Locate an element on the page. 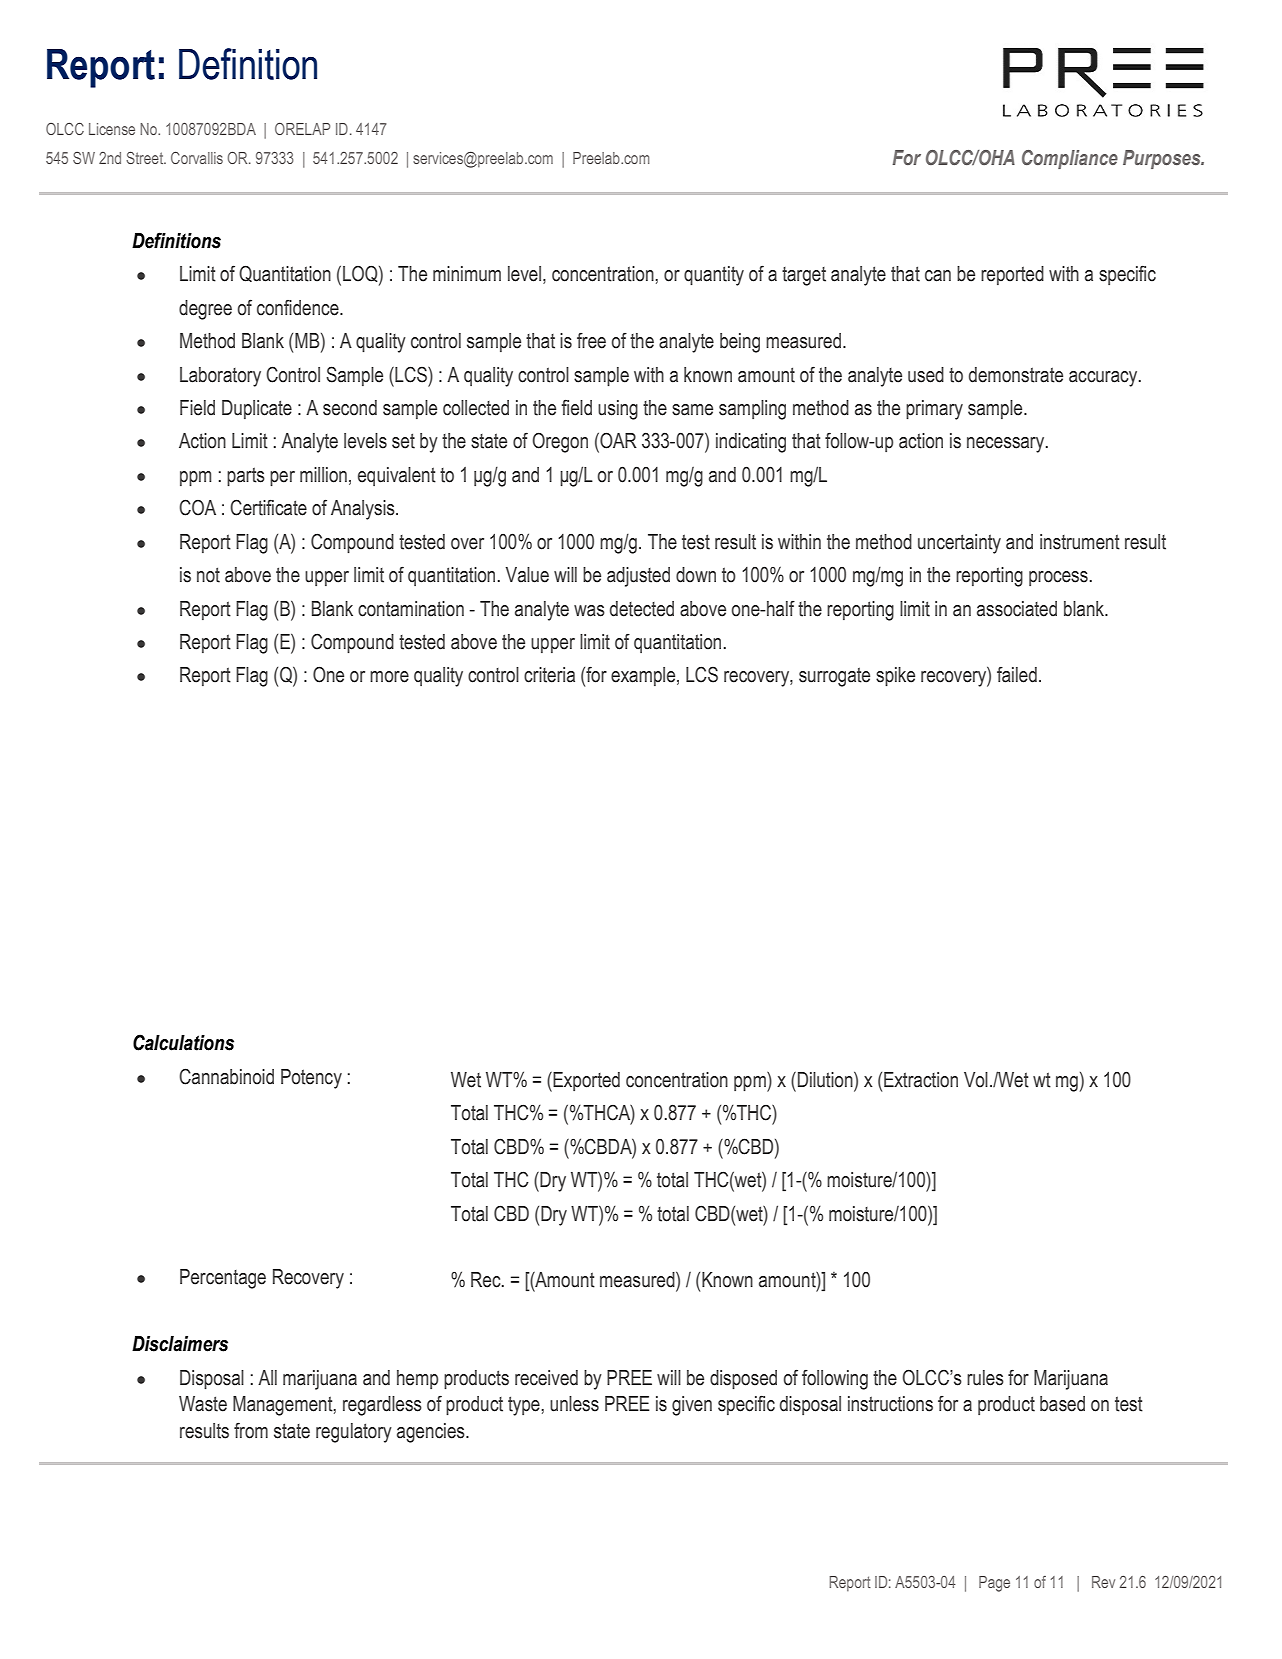 The height and width of the page is (1659, 1282). Percentage is located at coordinates (223, 1279).
